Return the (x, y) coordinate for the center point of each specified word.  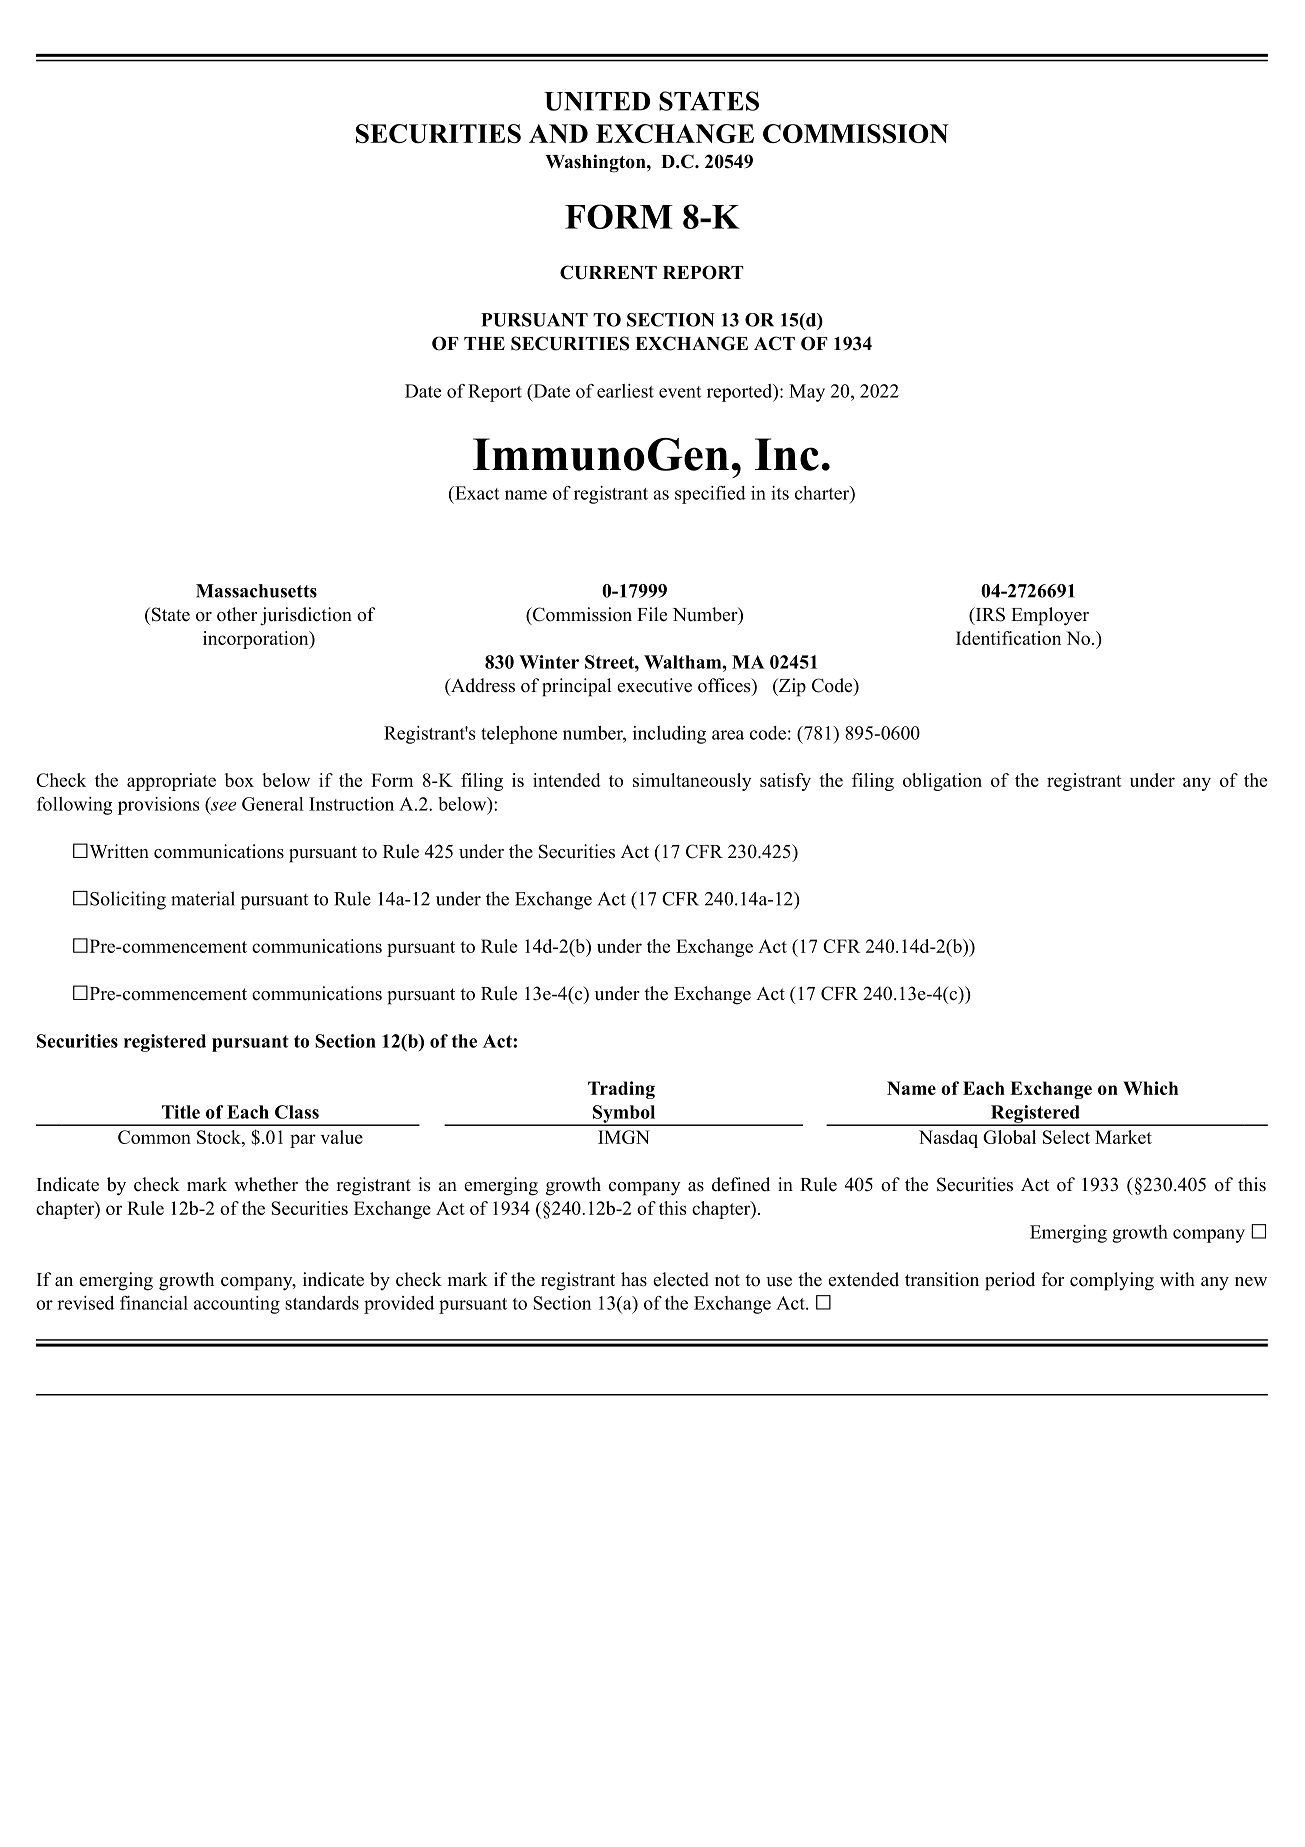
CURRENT (608, 272)
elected (681, 1279)
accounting (237, 1305)
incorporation (257, 640)
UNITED (597, 101)
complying (1112, 1281)
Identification (1008, 638)
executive (654, 685)
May (807, 393)
